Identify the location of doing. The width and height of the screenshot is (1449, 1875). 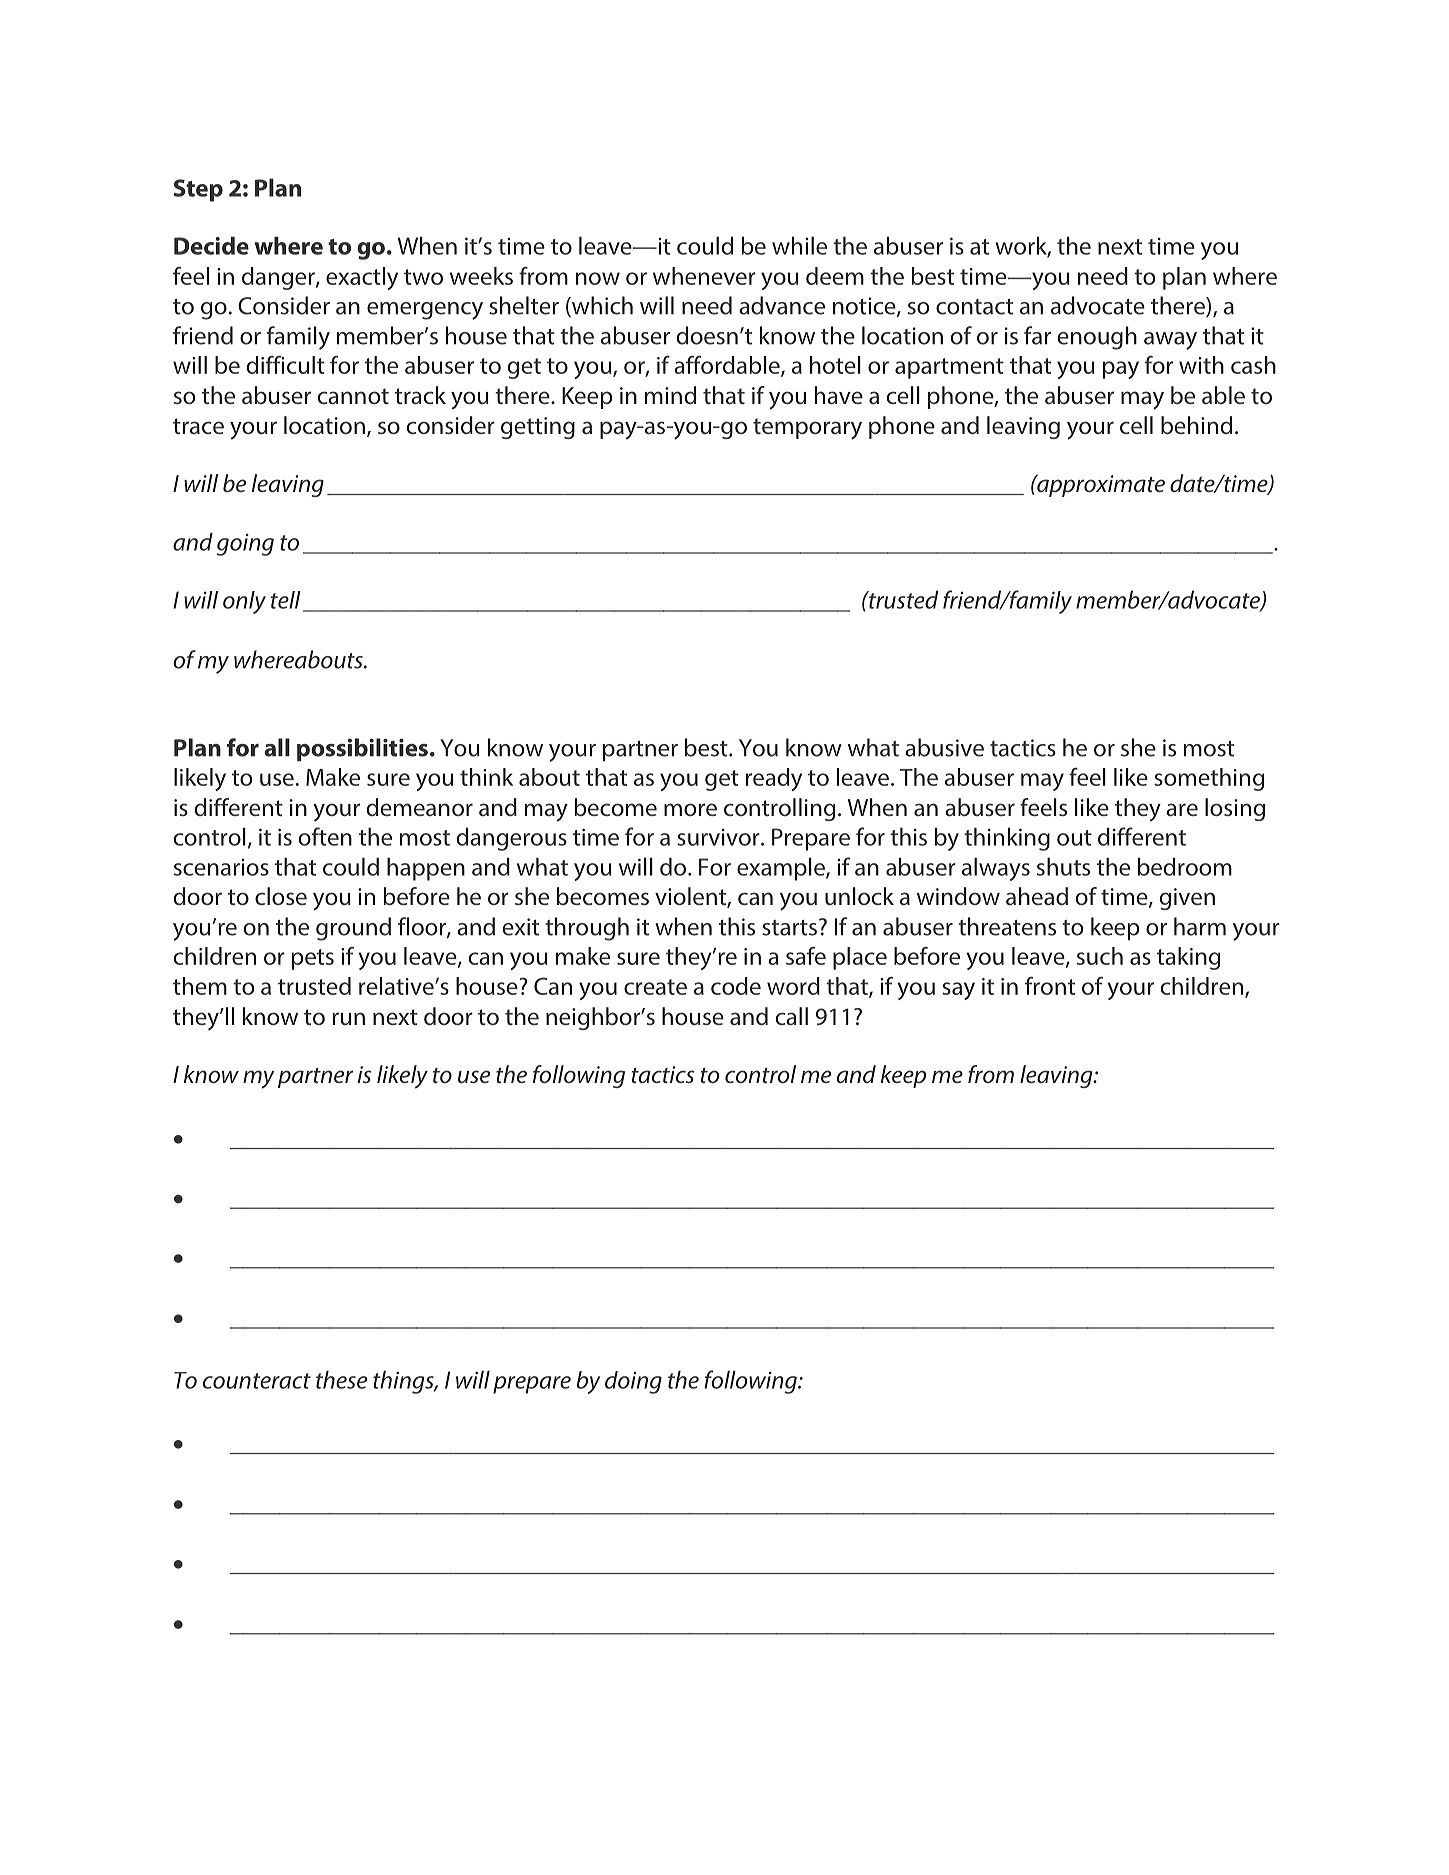
(633, 1382).
